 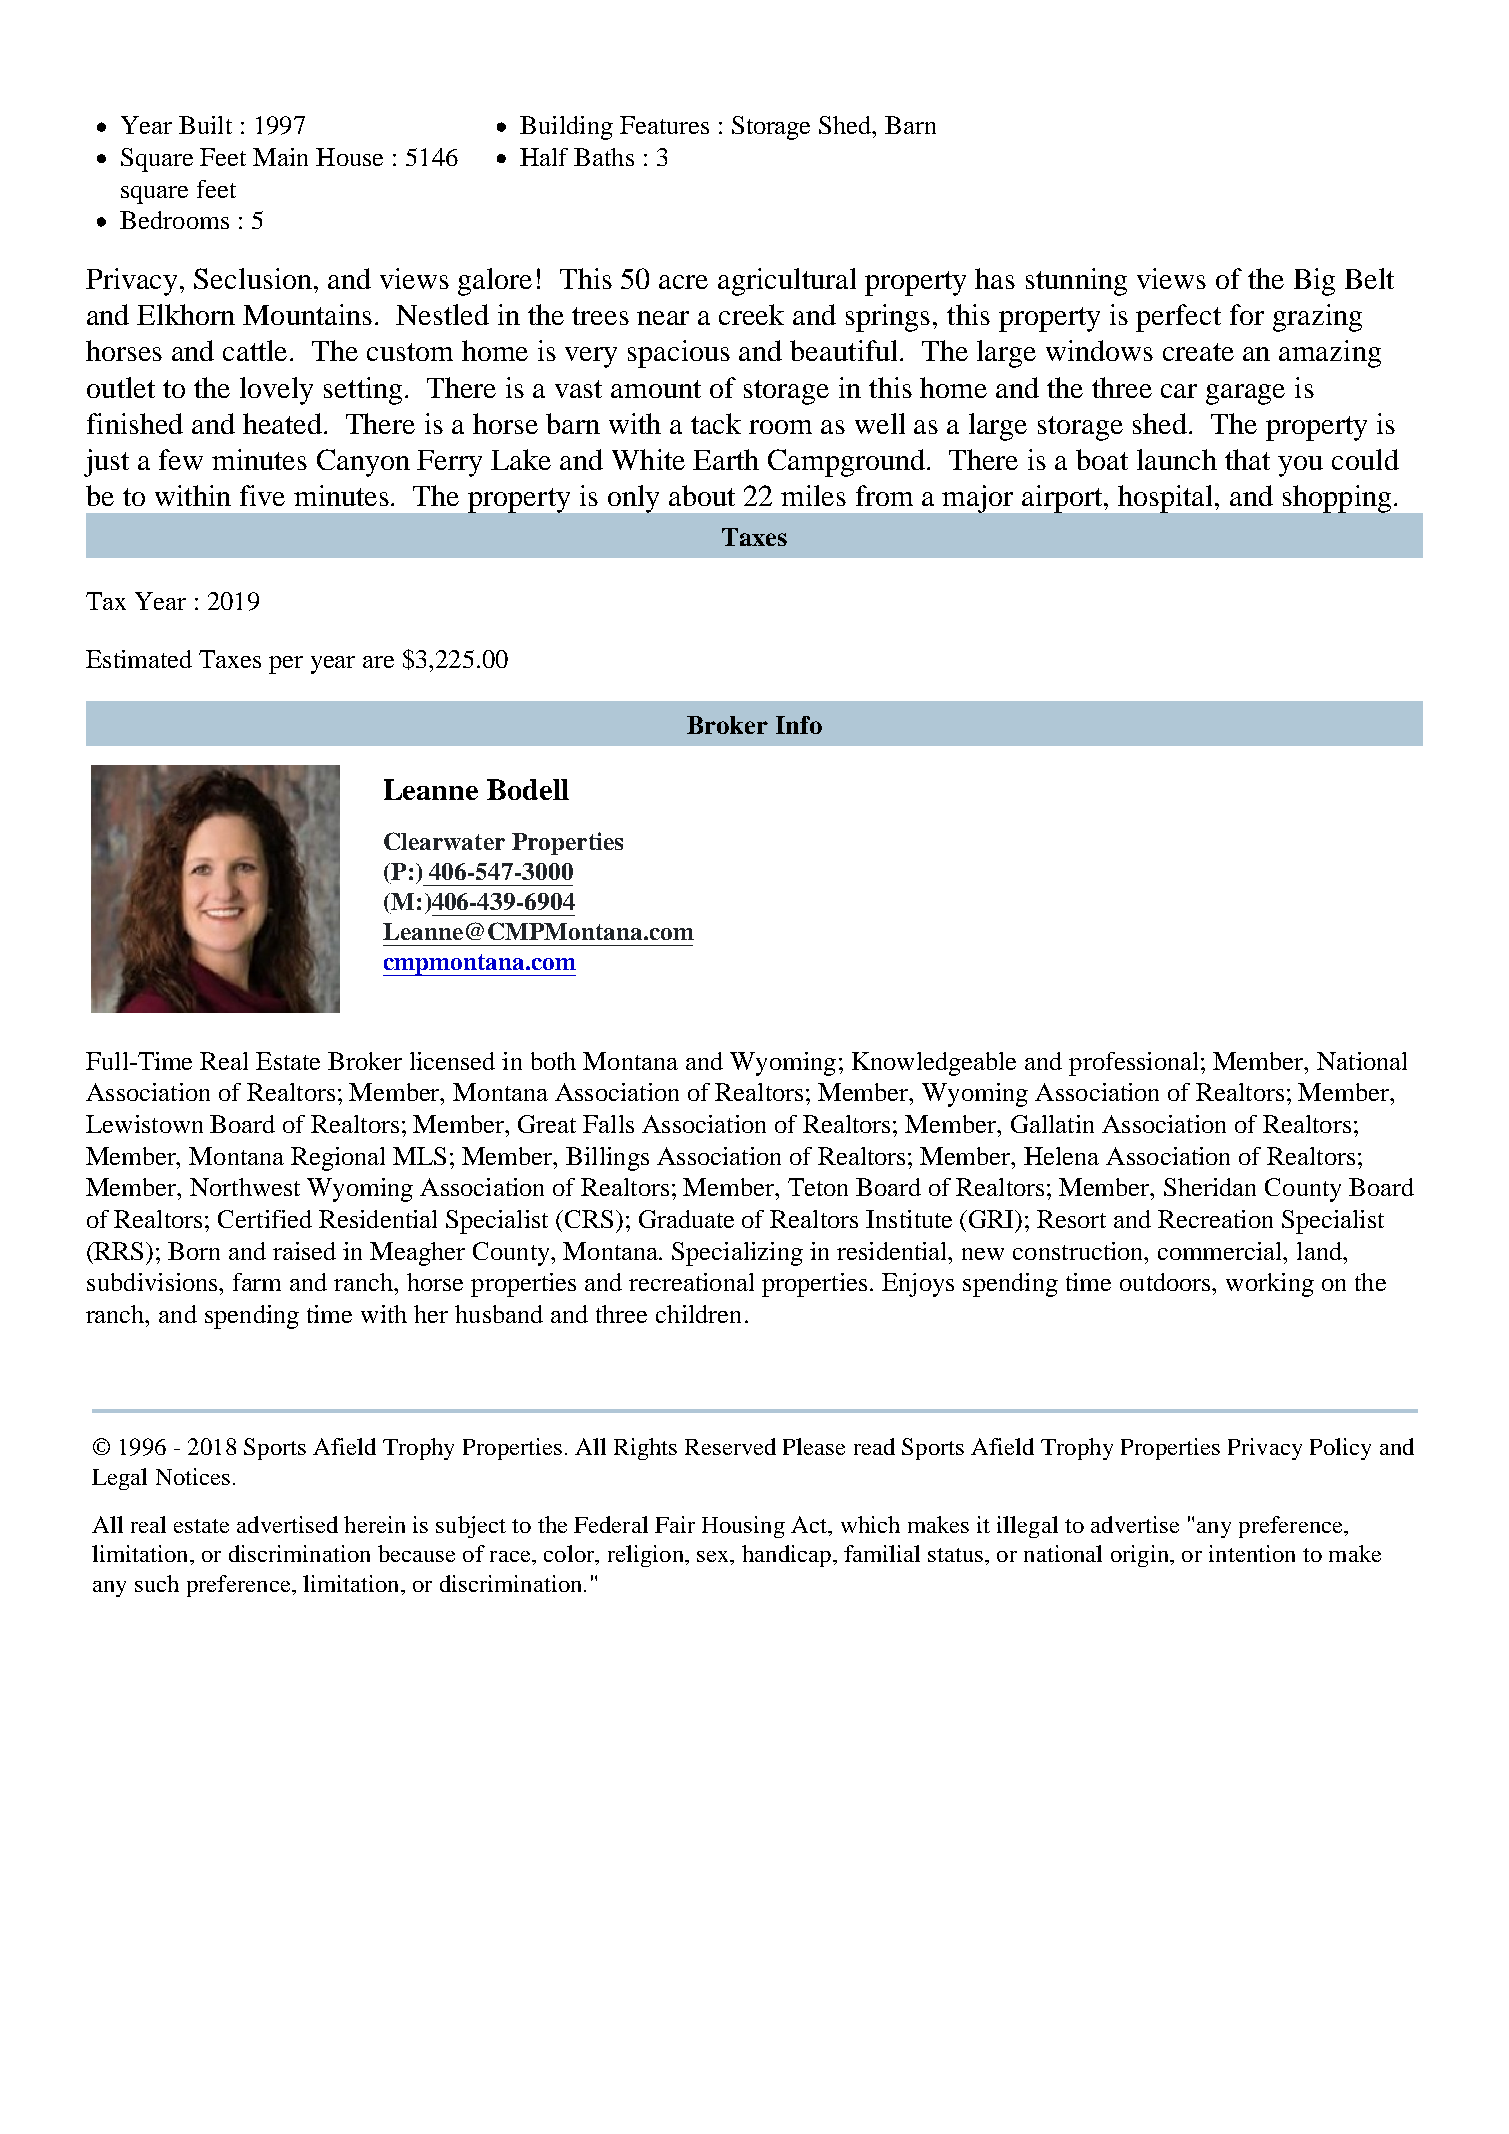 What do you see at coordinates (374, 1524) in the screenshot?
I see `herein` at bounding box center [374, 1524].
